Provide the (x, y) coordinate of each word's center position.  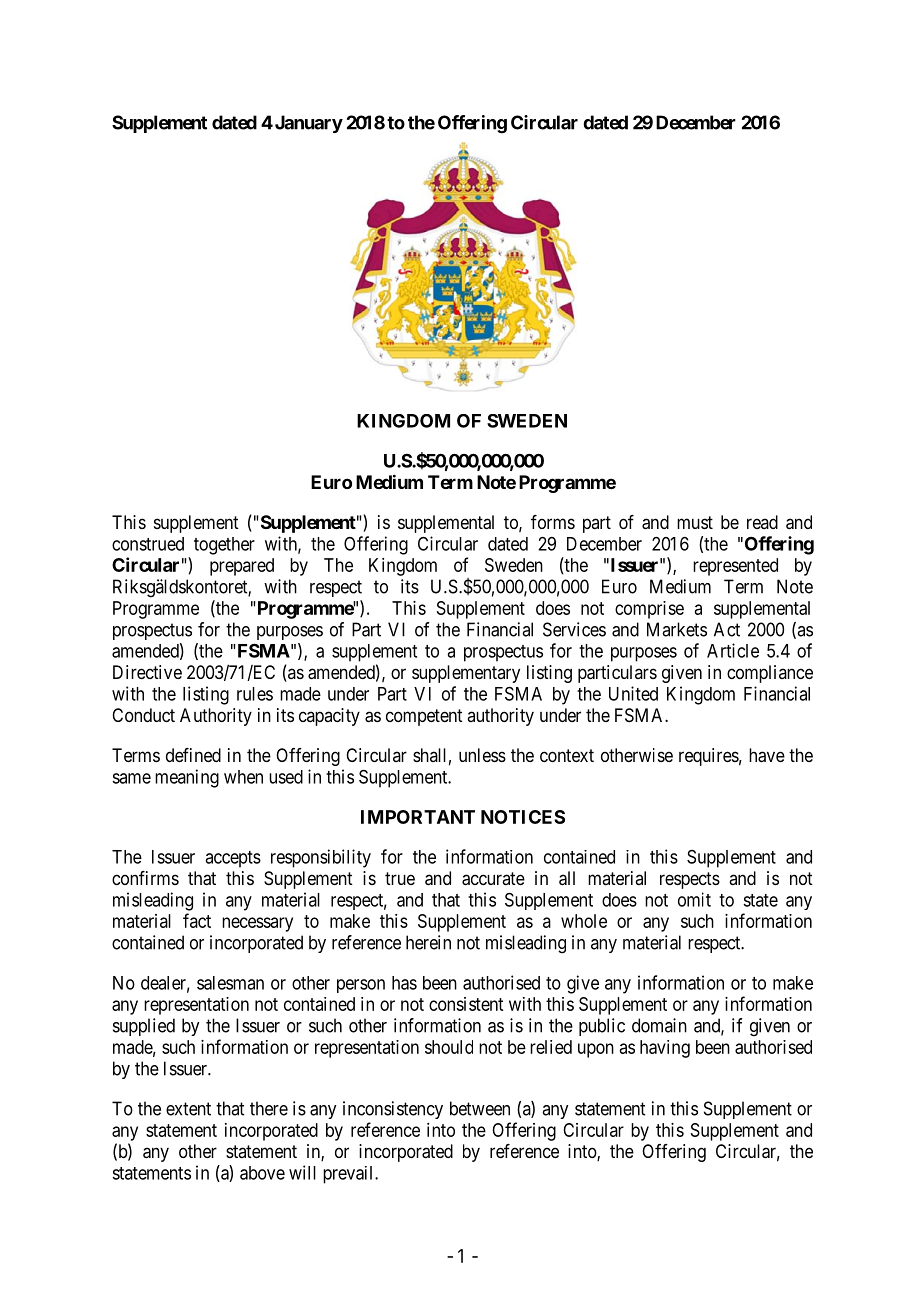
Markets (677, 629)
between (480, 1108)
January (307, 124)
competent (424, 717)
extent (188, 1109)
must (695, 522)
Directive (147, 672)
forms (553, 522)
